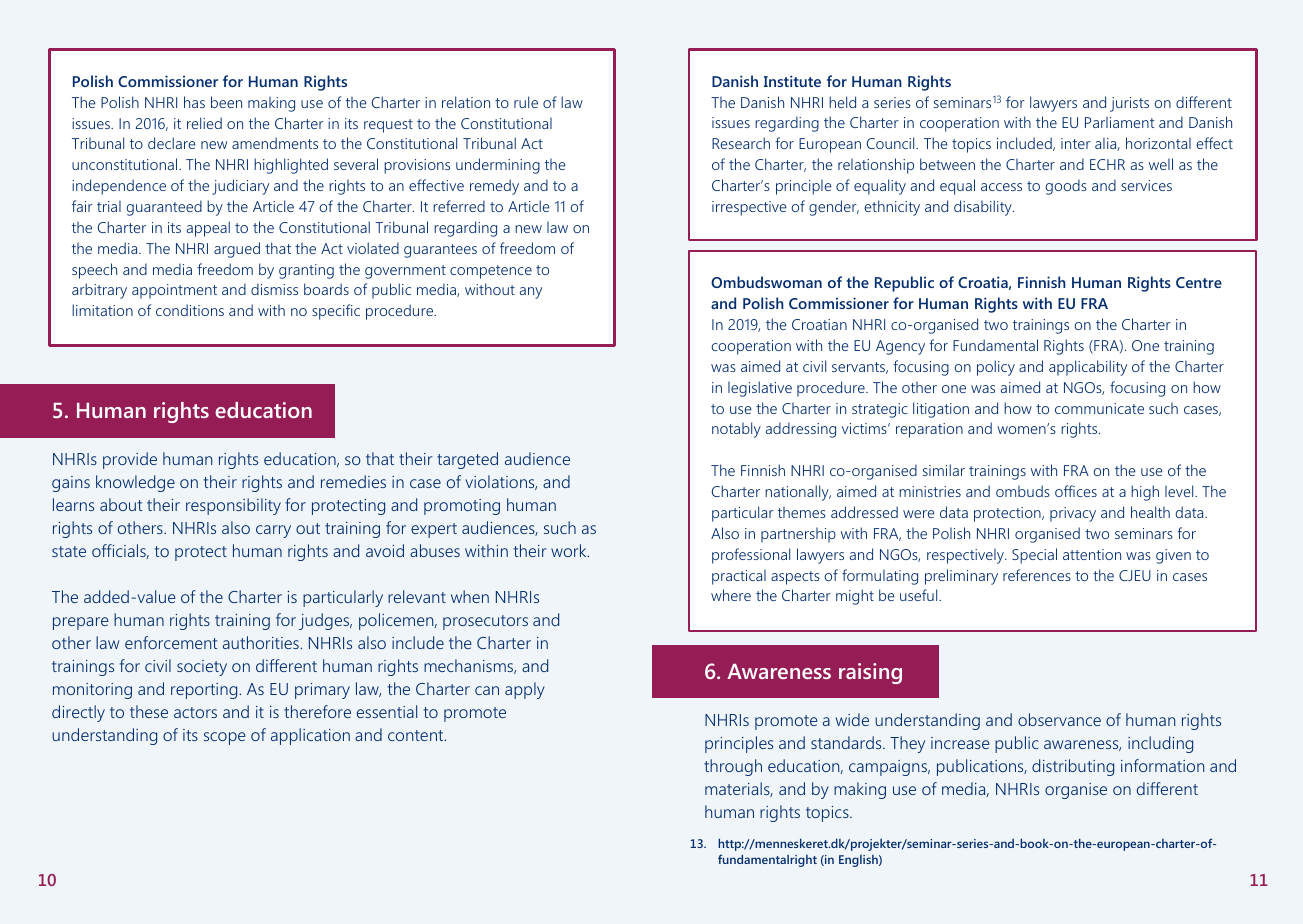 This screenshot has height=924, width=1303. Describe the element at coordinates (526, 102) in the screenshot. I see `rule` at that location.
